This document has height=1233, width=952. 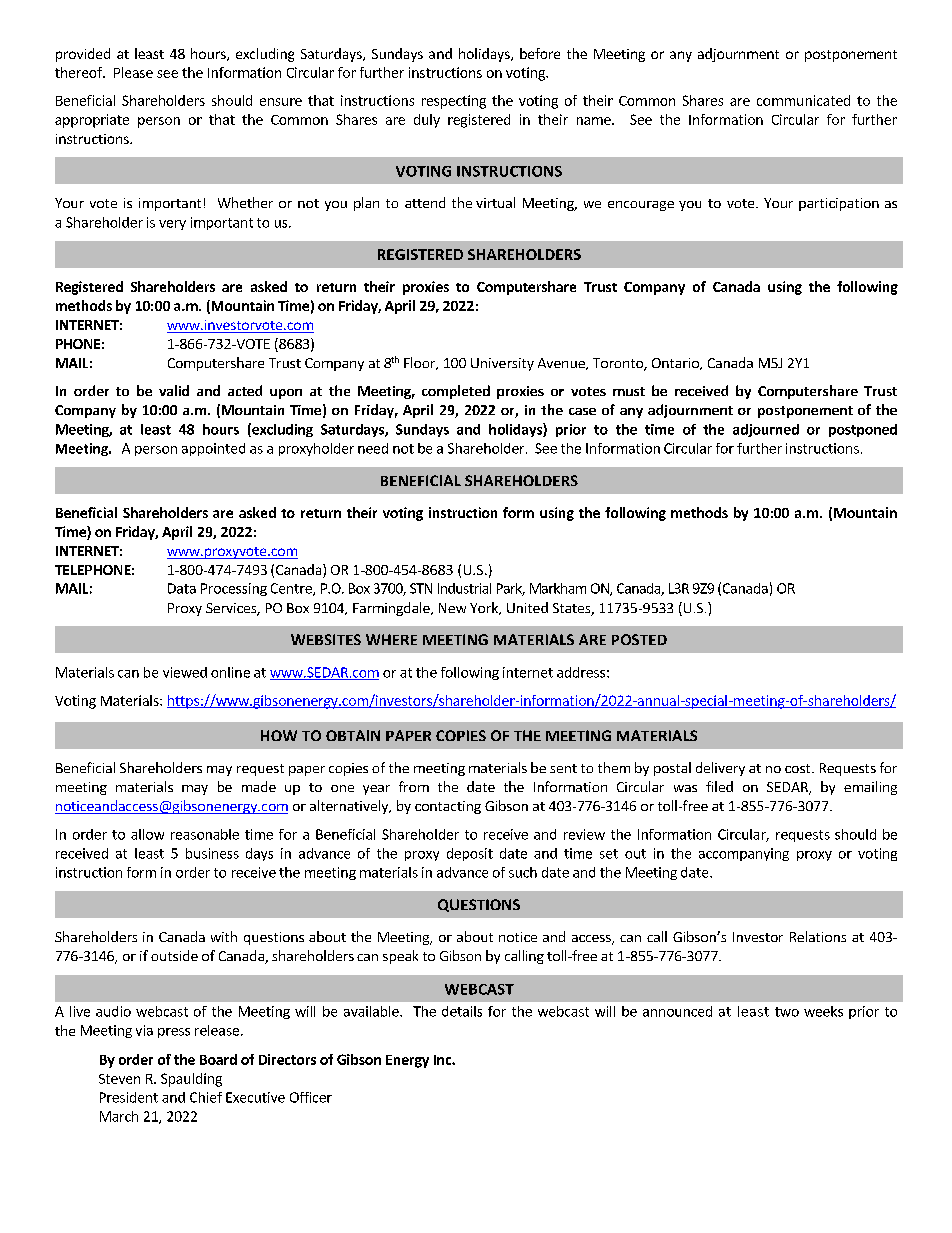 What do you see at coordinates (206, 1097) in the document?
I see `Chief` at bounding box center [206, 1097].
